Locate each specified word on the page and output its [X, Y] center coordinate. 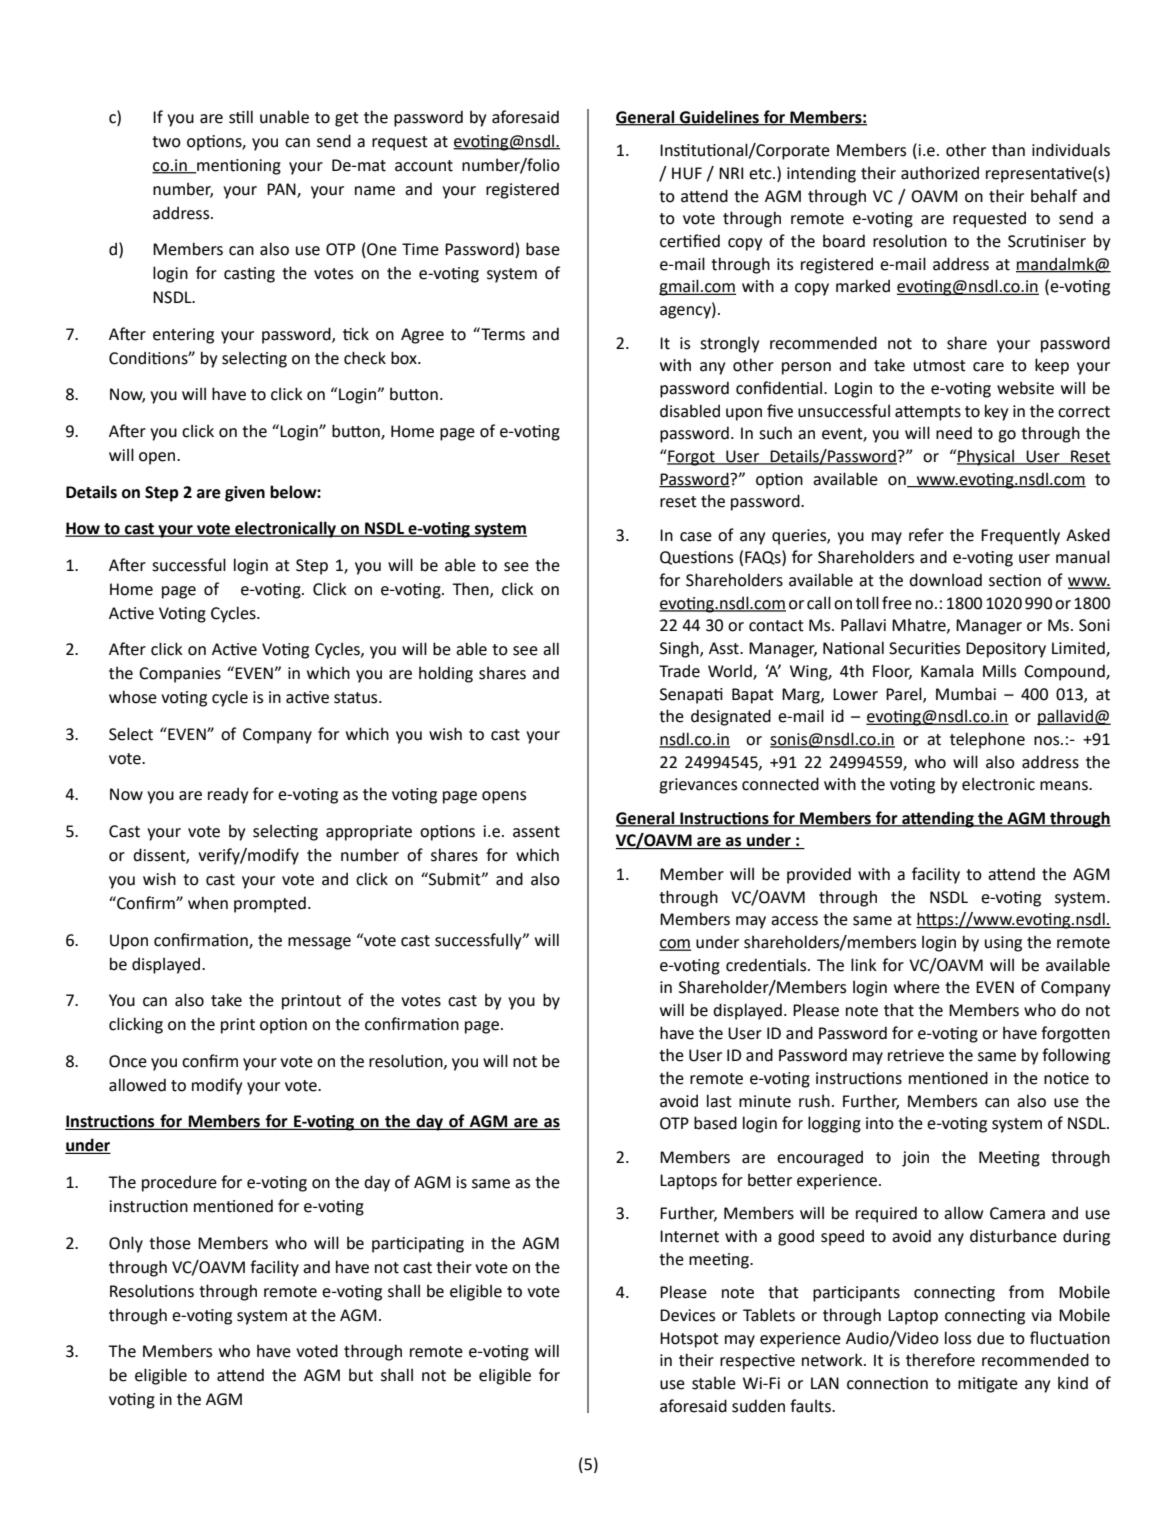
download [945, 580]
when [208, 903]
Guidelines [719, 117]
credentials [767, 965]
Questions [696, 558]
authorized [940, 173]
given [245, 494]
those [170, 1243]
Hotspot [689, 1340]
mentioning [238, 167]
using [1003, 944]
